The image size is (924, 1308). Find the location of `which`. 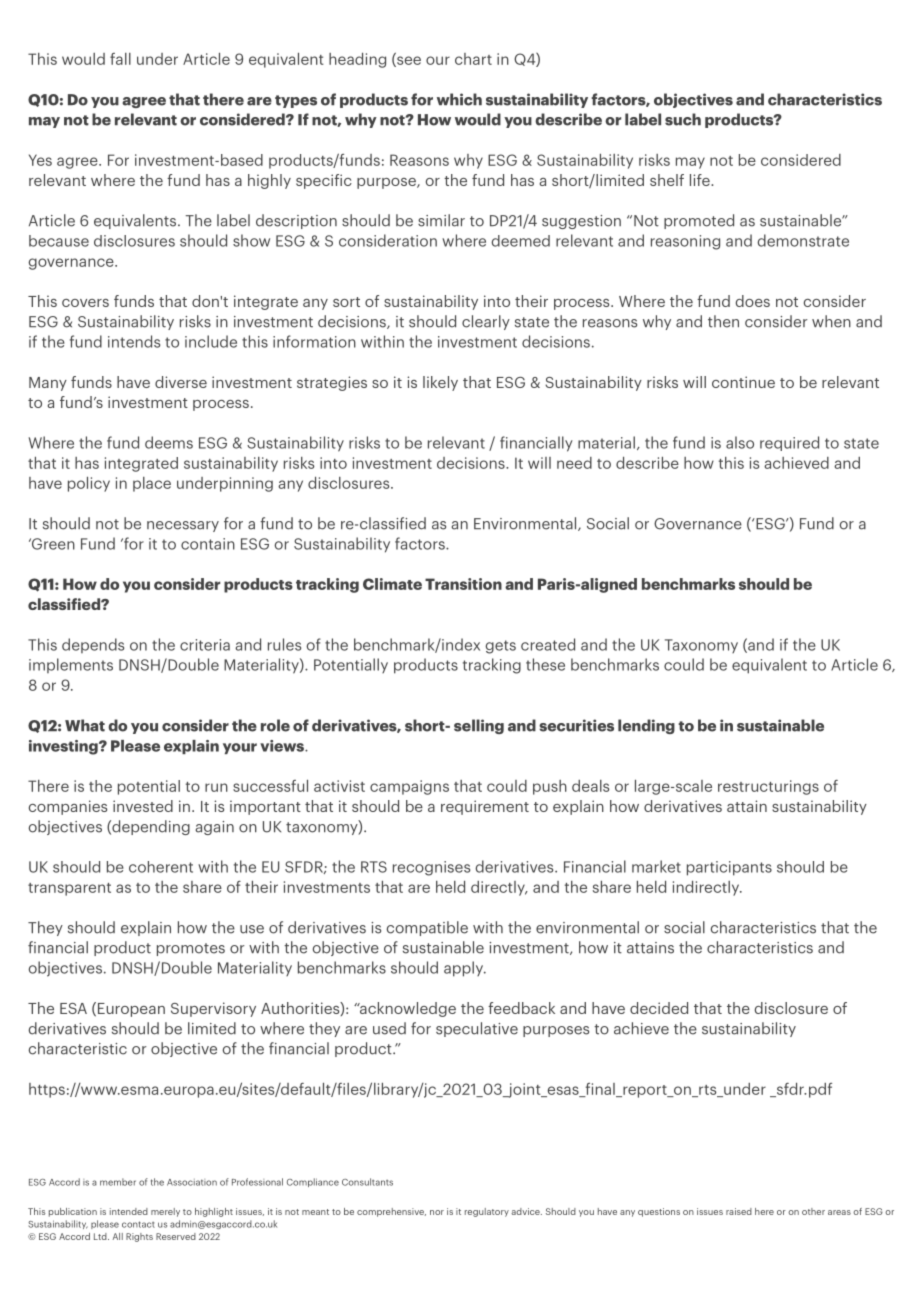

which is located at coordinates (459, 99).
